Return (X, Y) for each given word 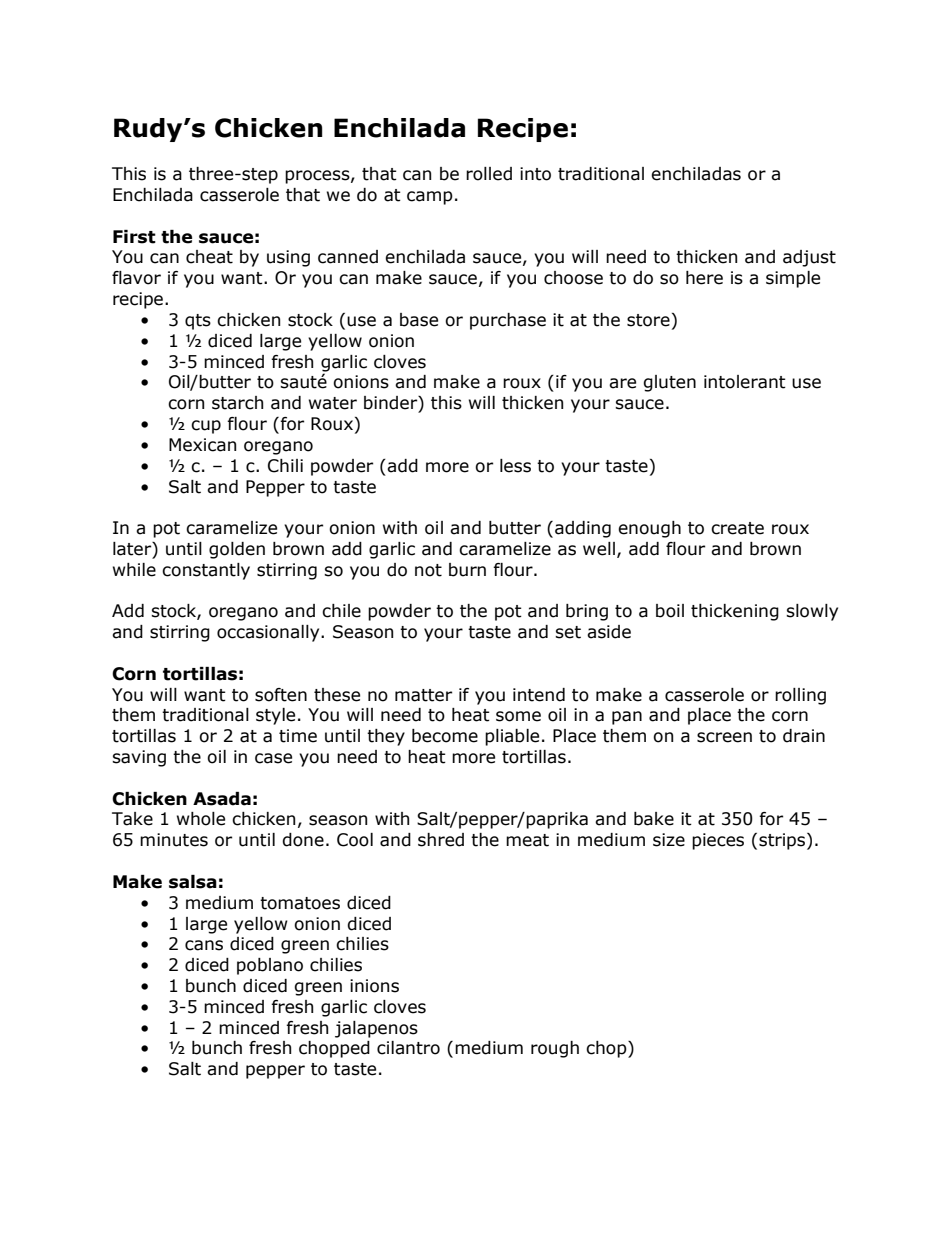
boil (670, 611)
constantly (206, 571)
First (134, 237)
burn (467, 570)
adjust (809, 258)
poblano (270, 966)
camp (430, 198)
